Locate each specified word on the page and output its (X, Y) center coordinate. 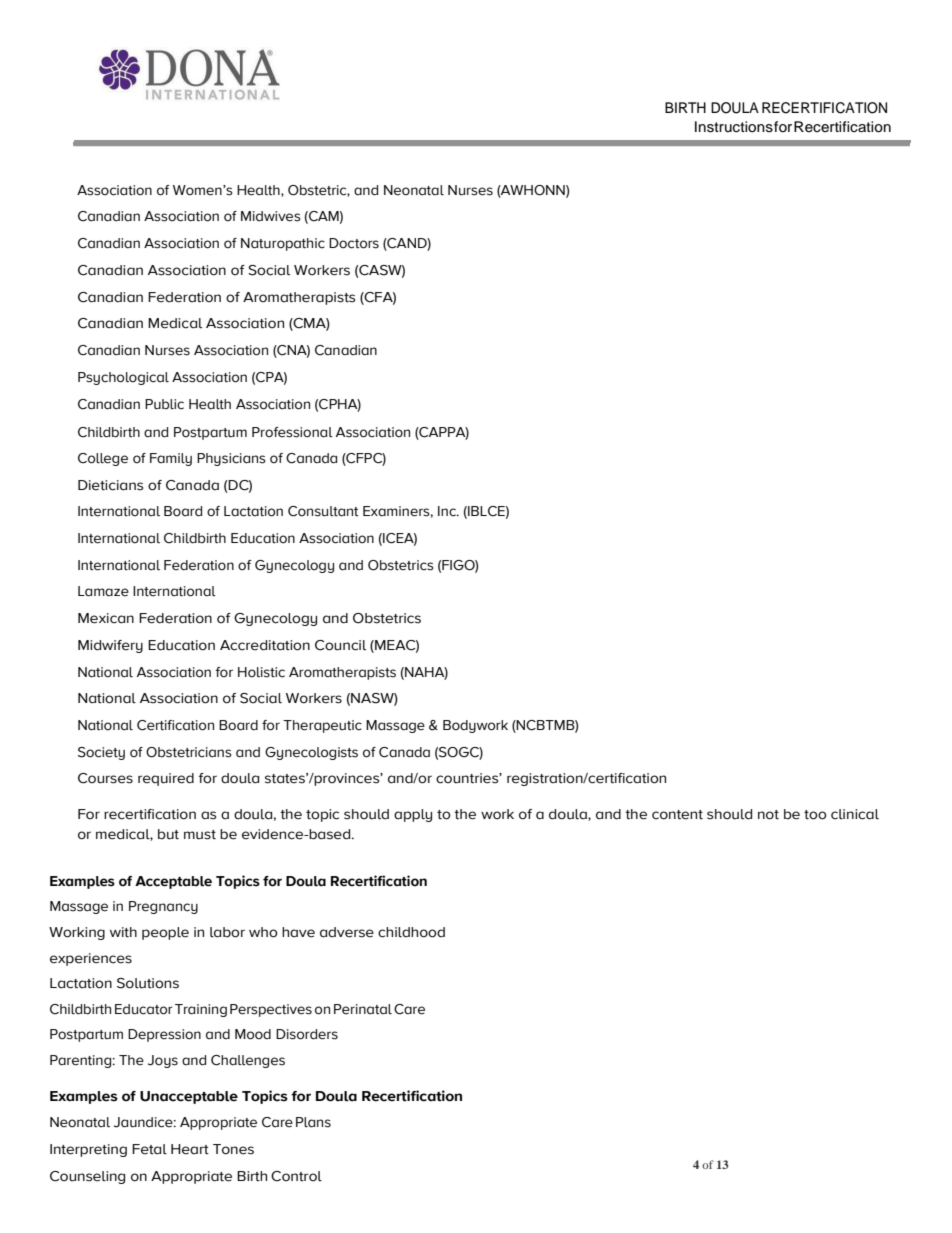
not (768, 815)
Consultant (323, 511)
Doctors (354, 243)
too (815, 815)
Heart (190, 1149)
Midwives (271, 216)
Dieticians (110, 485)
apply (413, 815)
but (168, 834)
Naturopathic (283, 244)
